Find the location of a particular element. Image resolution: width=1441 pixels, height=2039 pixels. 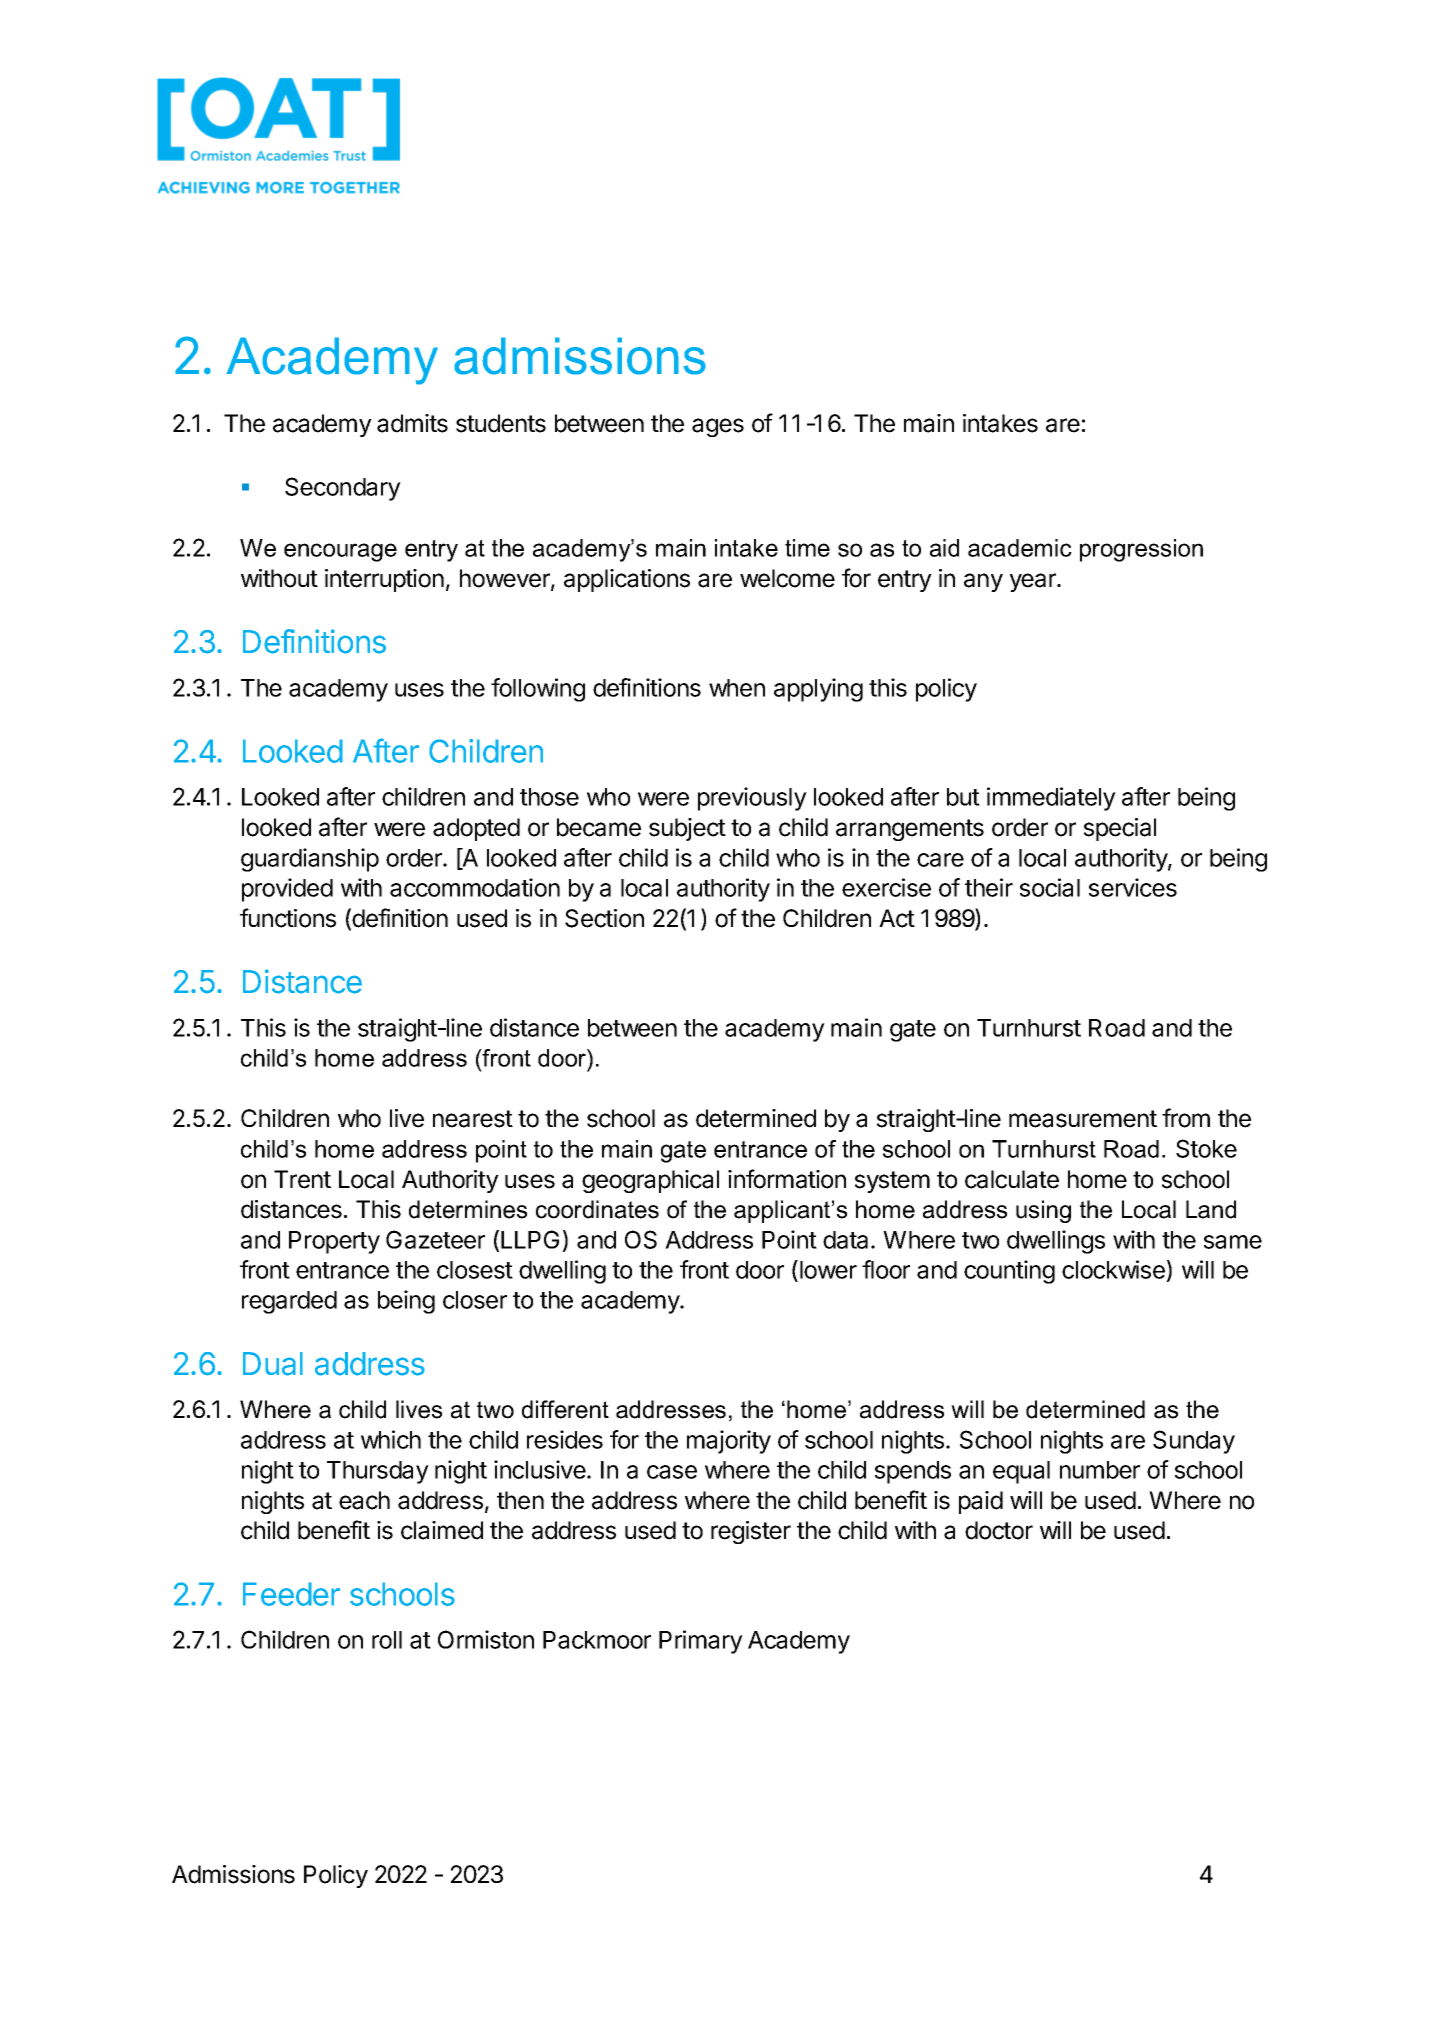

roll is located at coordinates (387, 1640).
